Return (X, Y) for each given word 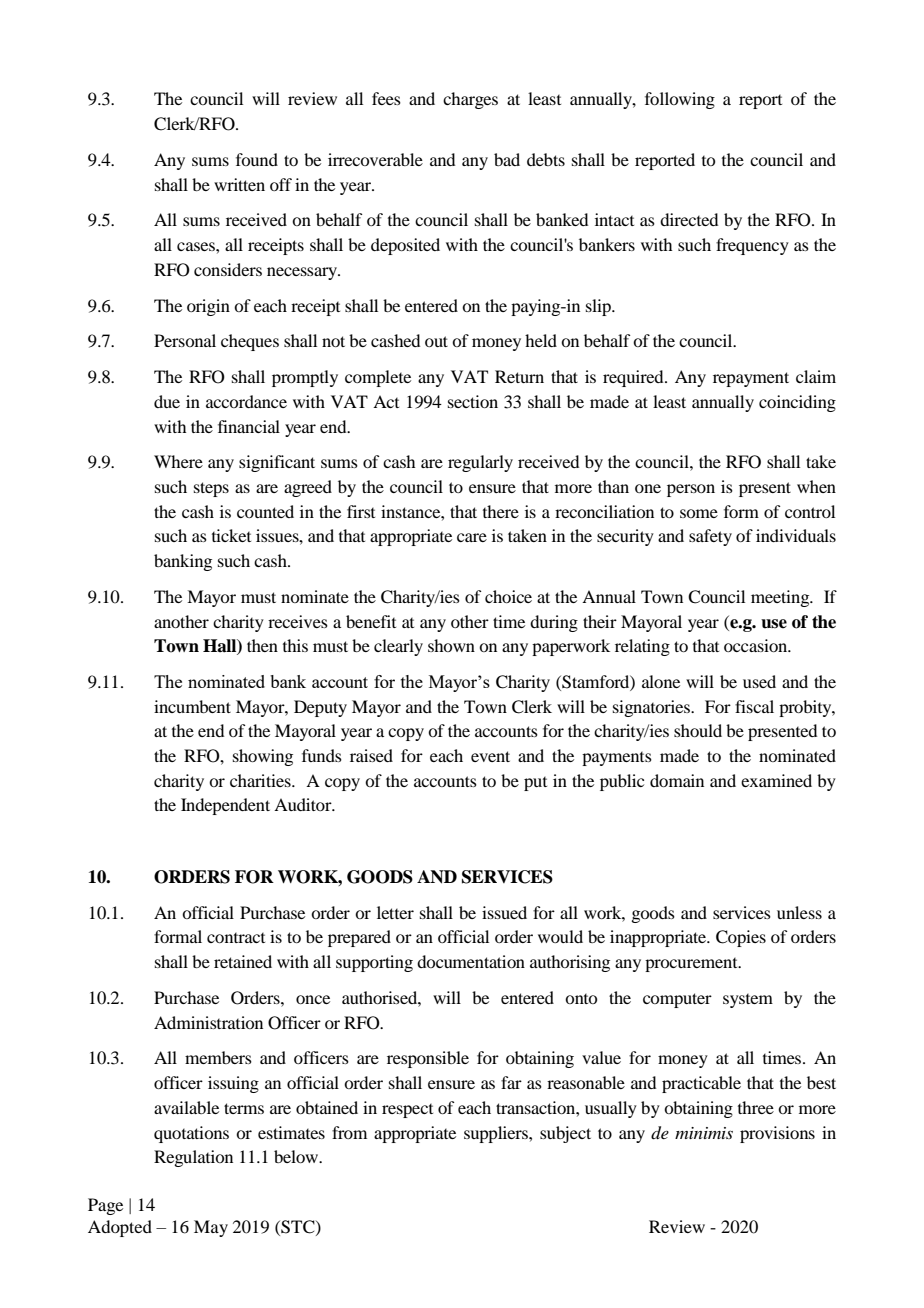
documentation (471, 961)
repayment (751, 379)
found (257, 159)
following (680, 100)
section (473, 401)
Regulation (193, 1158)
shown (451, 645)
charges (470, 100)
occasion (757, 645)
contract (236, 938)
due (167, 401)
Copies (741, 938)
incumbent (192, 706)
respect (407, 1111)
